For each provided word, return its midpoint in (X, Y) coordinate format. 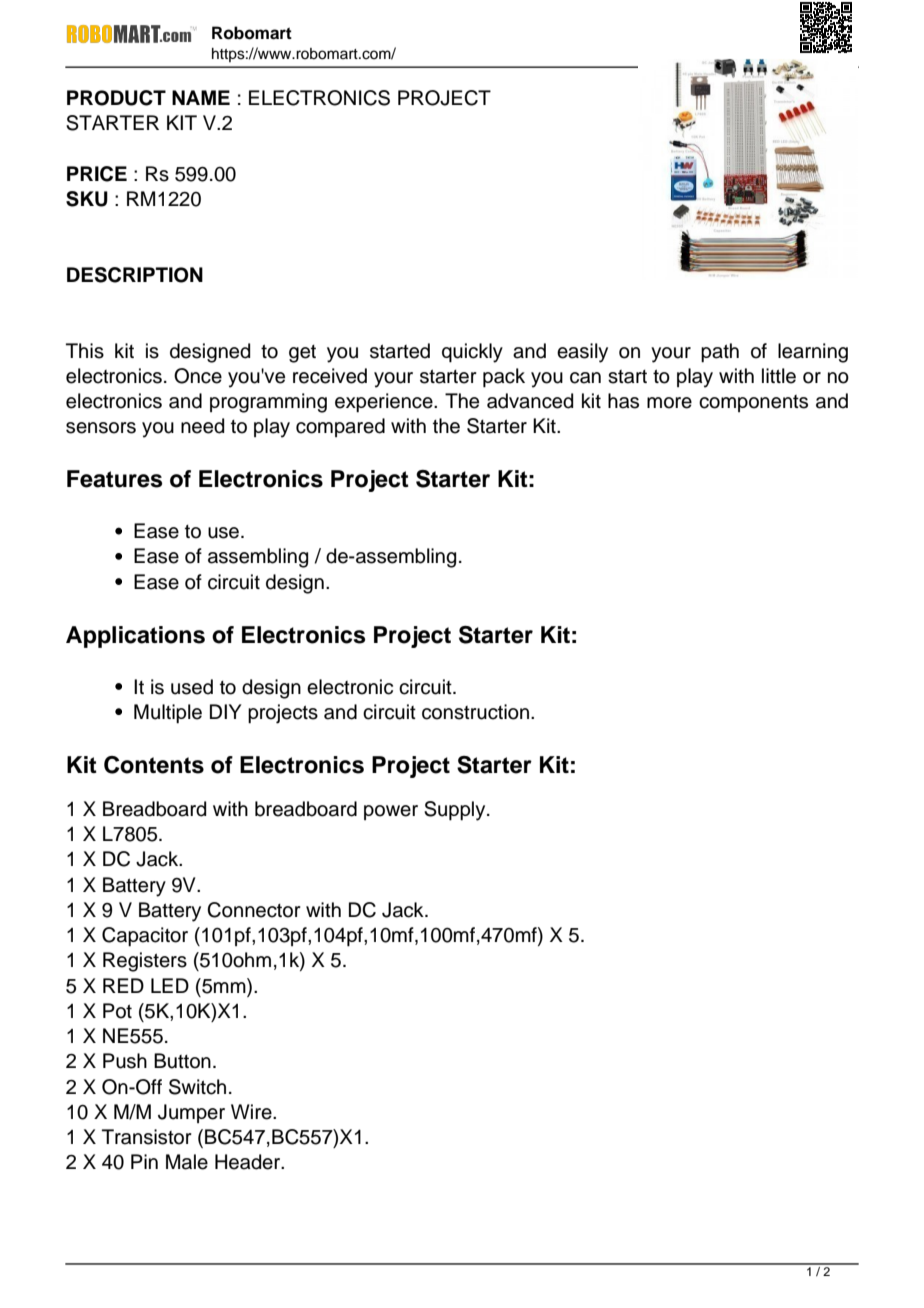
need (202, 426)
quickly (472, 353)
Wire (252, 1112)
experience (385, 403)
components (753, 403)
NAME (201, 97)
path (720, 353)
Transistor (147, 1137)
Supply (456, 811)
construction (475, 712)
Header (249, 1162)
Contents (154, 765)
